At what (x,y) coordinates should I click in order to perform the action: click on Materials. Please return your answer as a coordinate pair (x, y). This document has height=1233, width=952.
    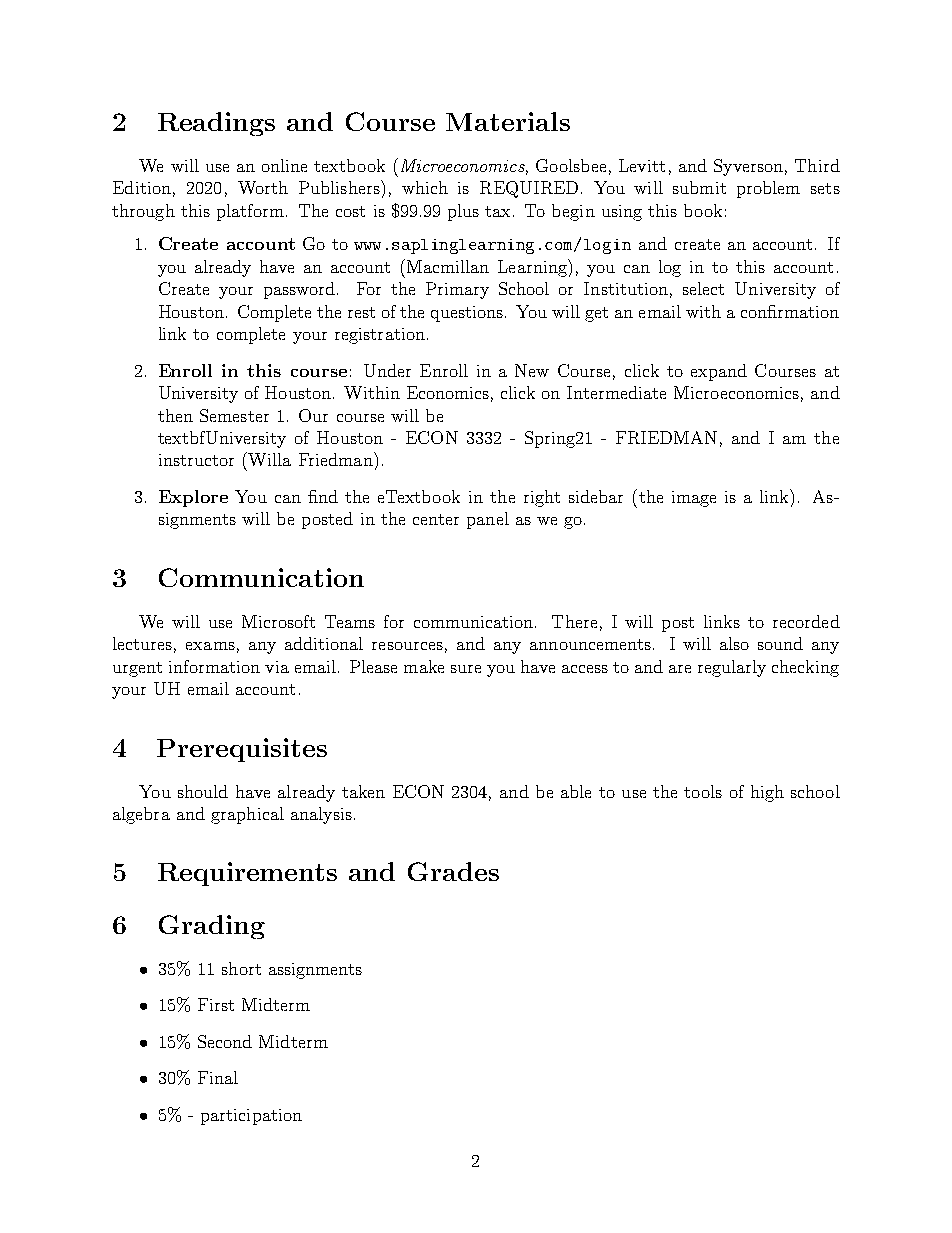
    Looking at the image, I should click on (508, 121).
